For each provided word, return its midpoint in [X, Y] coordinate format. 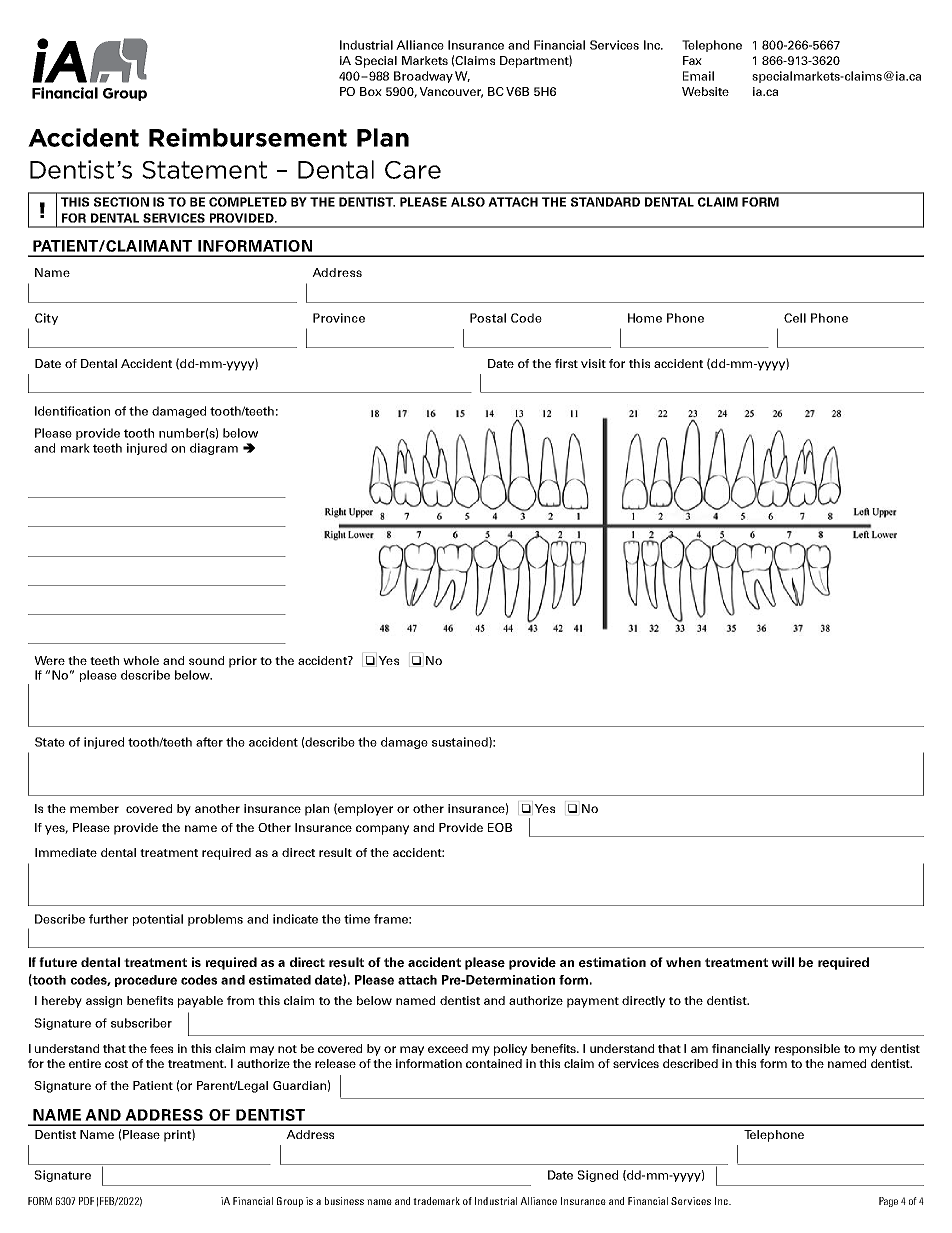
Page [888, 1202]
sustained [461, 742]
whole [141, 660]
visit [593, 363]
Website [705, 91]
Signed [597, 1176]
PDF [86, 1201]
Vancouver [451, 92]
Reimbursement [248, 137]
